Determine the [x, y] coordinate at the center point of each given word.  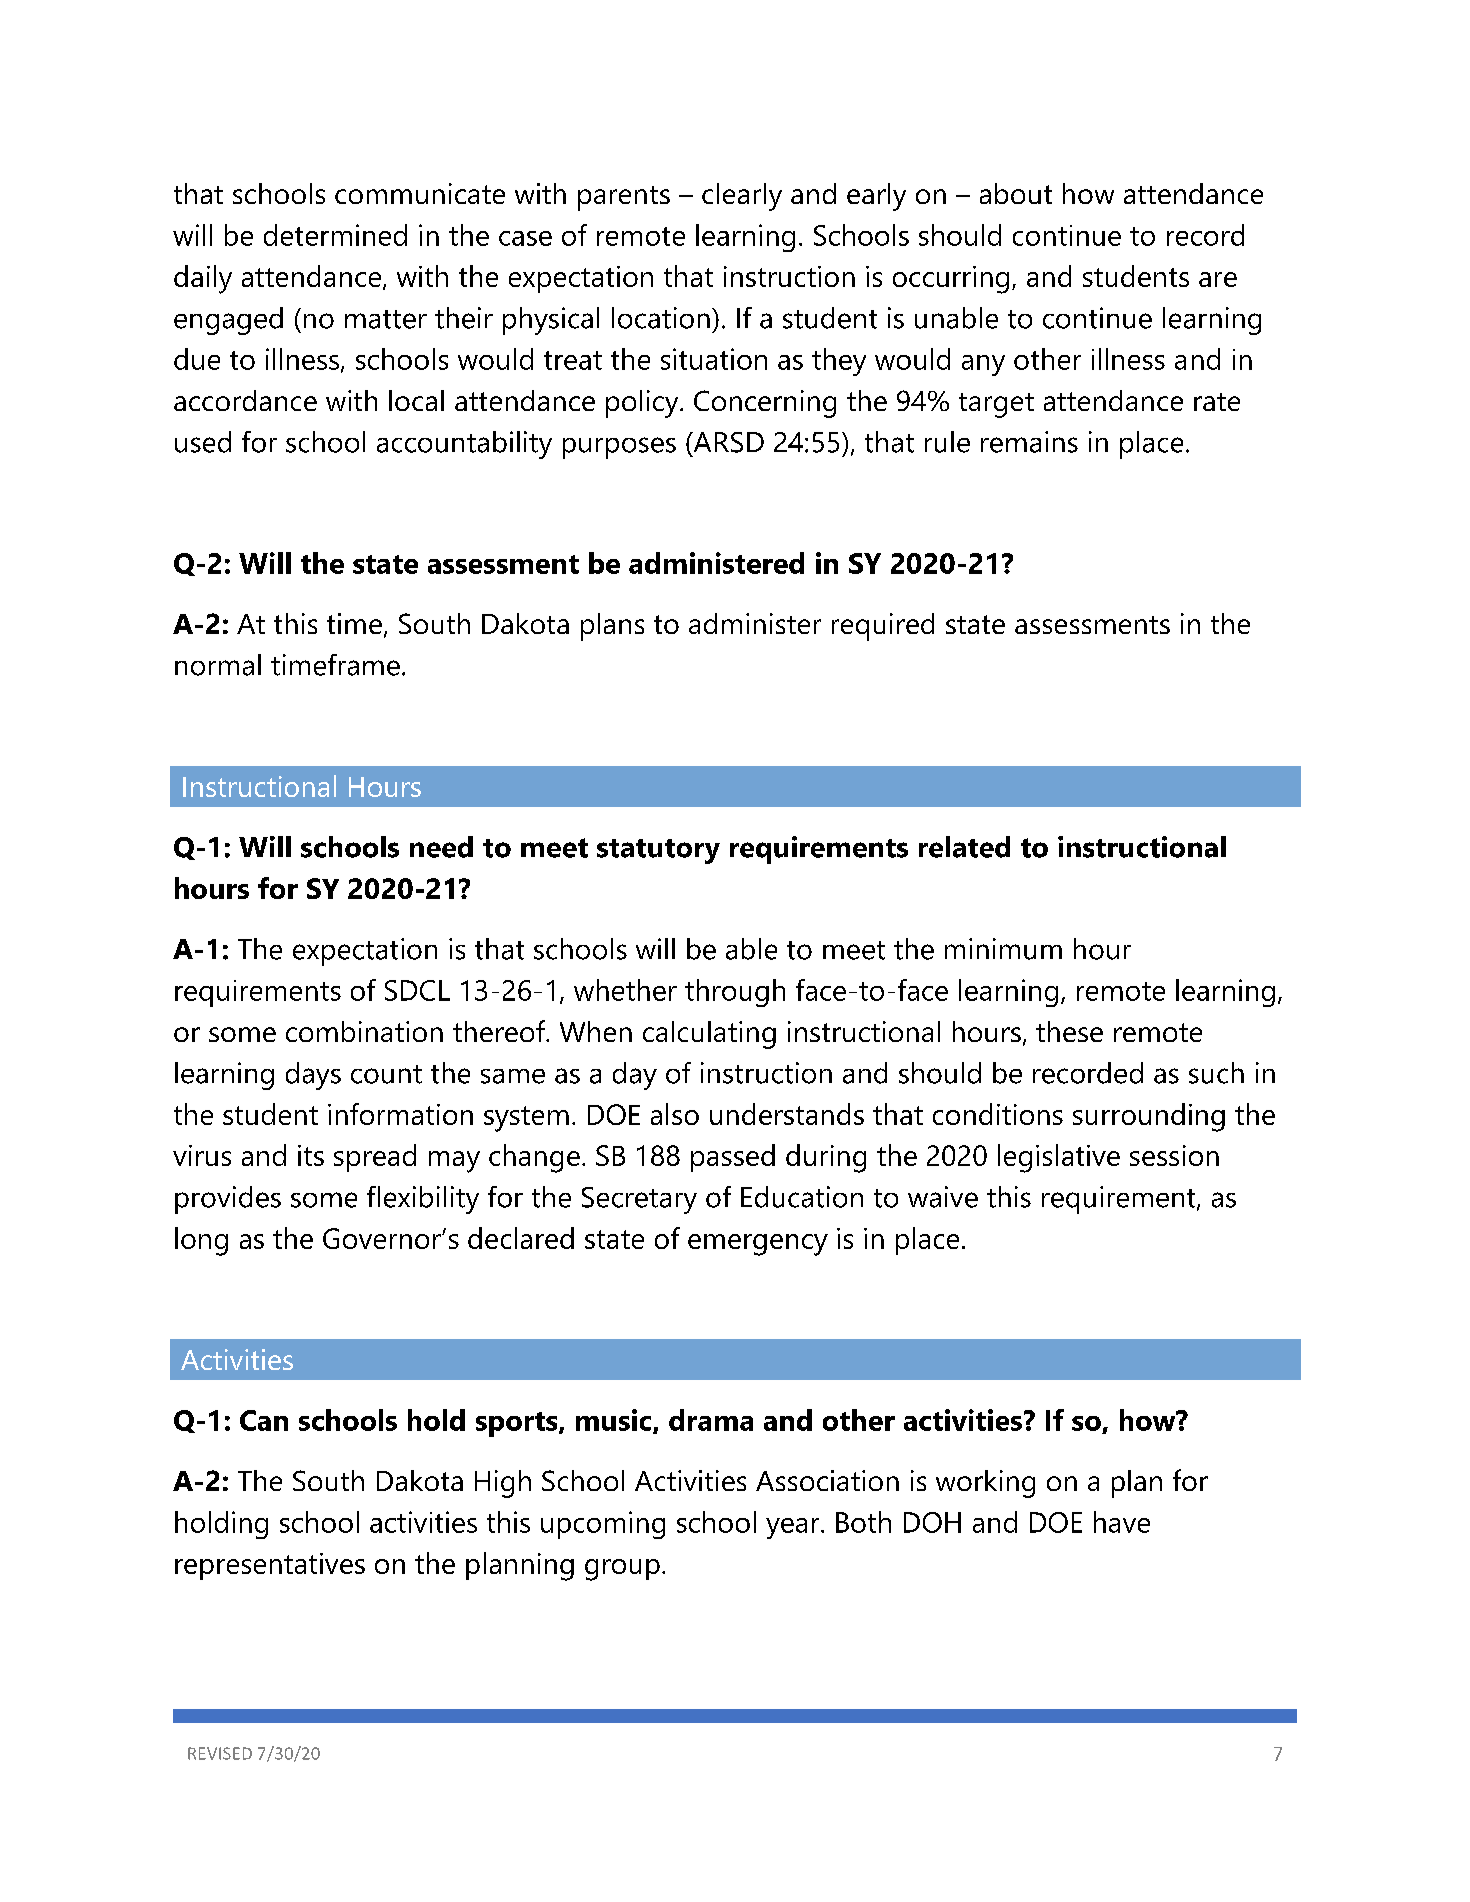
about [1016, 193]
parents [624, 198]
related [964, 847]
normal [218, 665]
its [311, 1155]
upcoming [603, 1525]
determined [335, 235]
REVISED [220, 1753]
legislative [1059, 1158]
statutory [658, 851]
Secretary [639, 1200]
